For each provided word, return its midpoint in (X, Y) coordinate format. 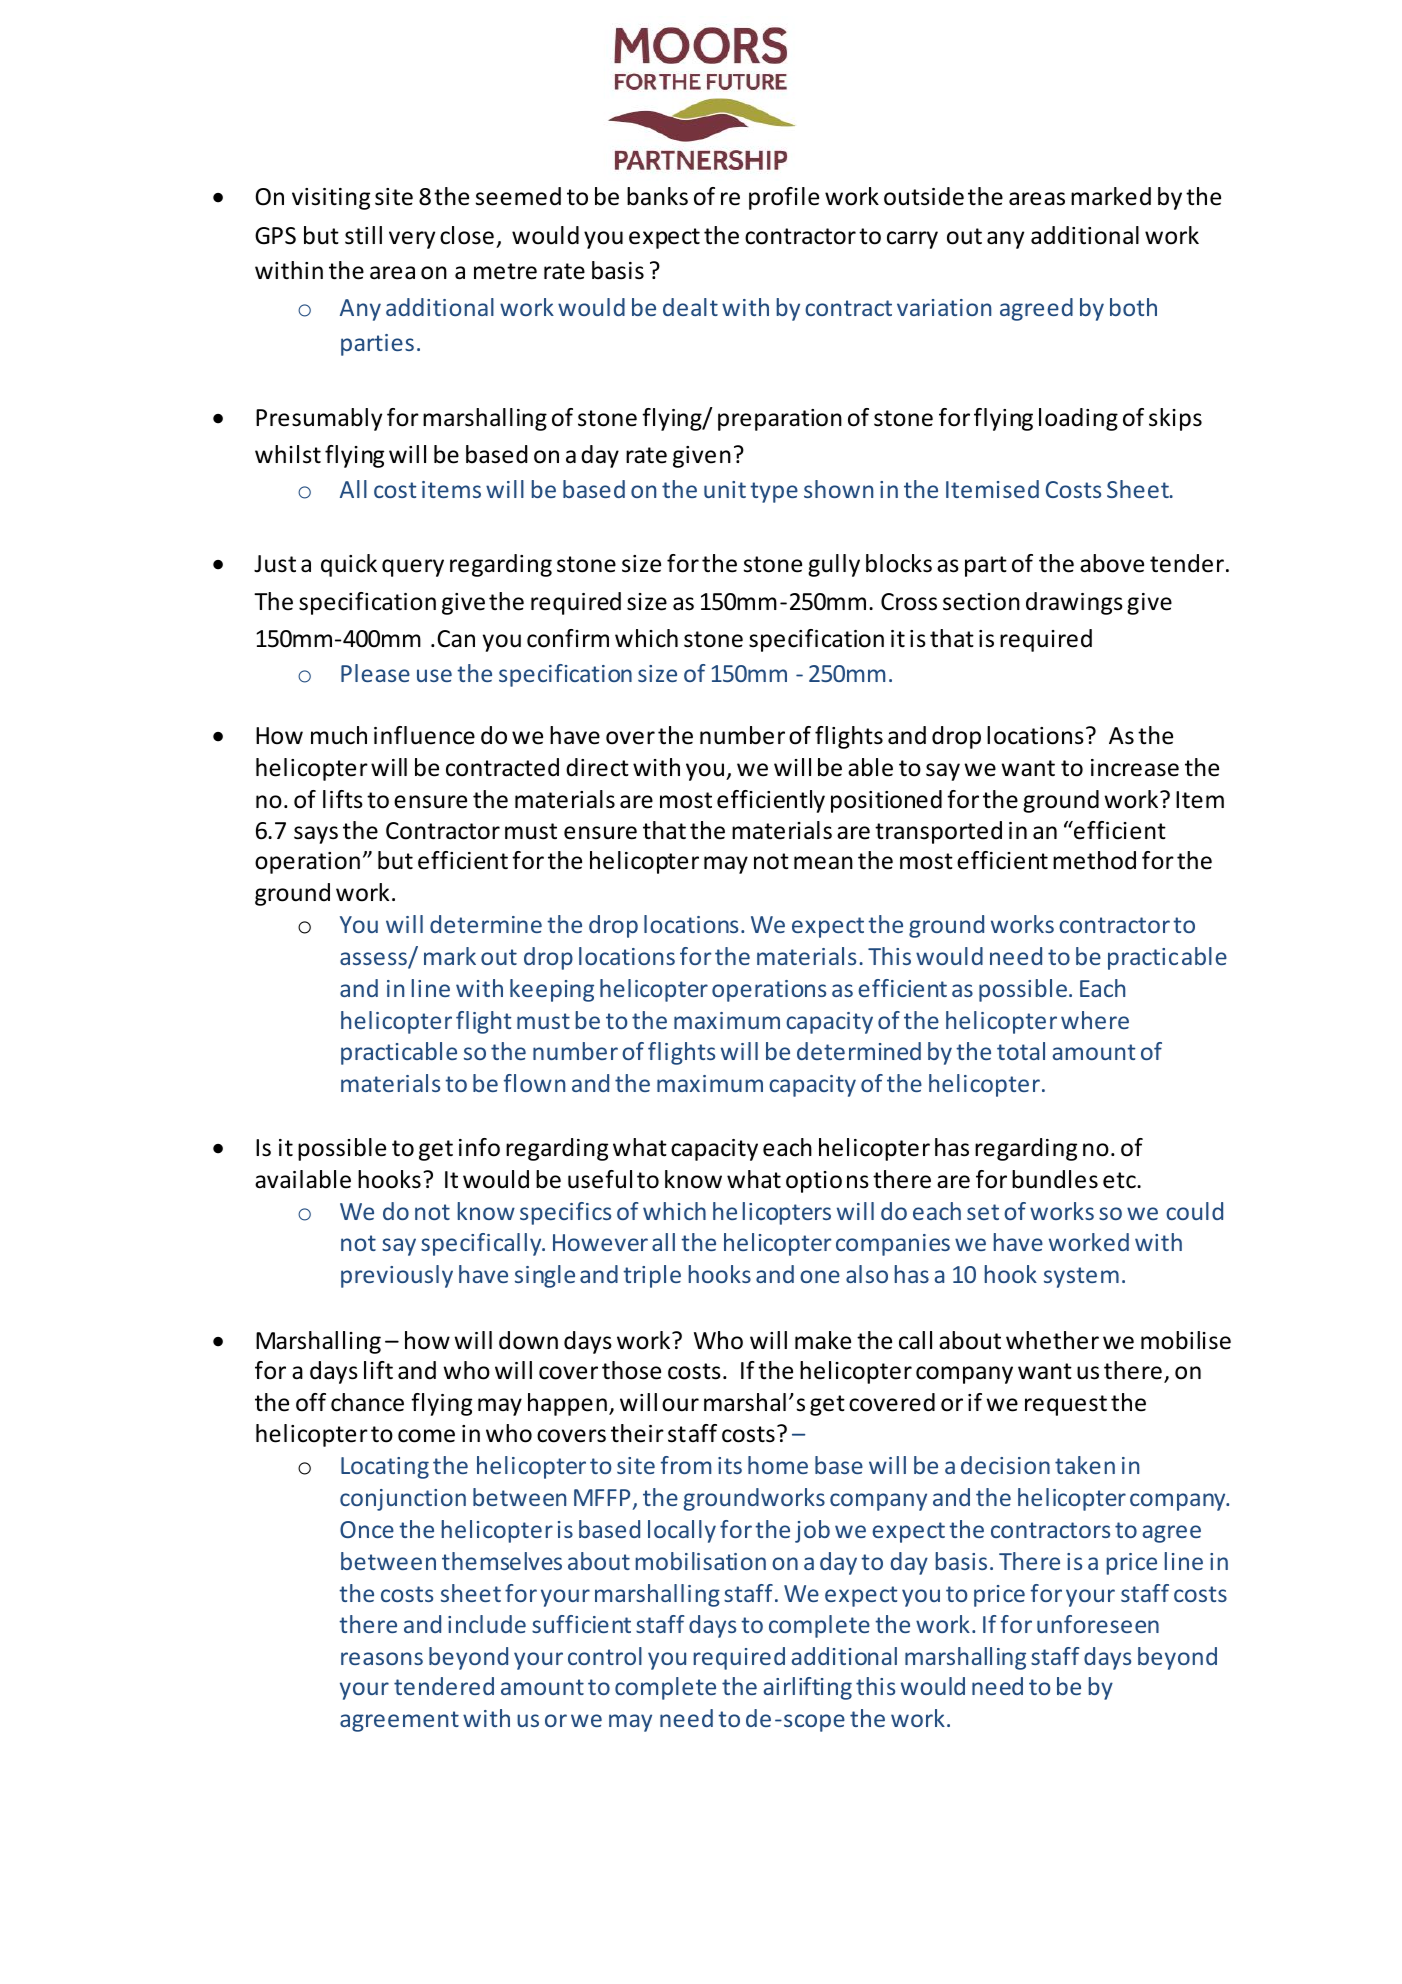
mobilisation (701, 1561)
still (363, 235)
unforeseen (1098, 1624)
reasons (382, 1658)
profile (784, 198)
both (1133, 307)
